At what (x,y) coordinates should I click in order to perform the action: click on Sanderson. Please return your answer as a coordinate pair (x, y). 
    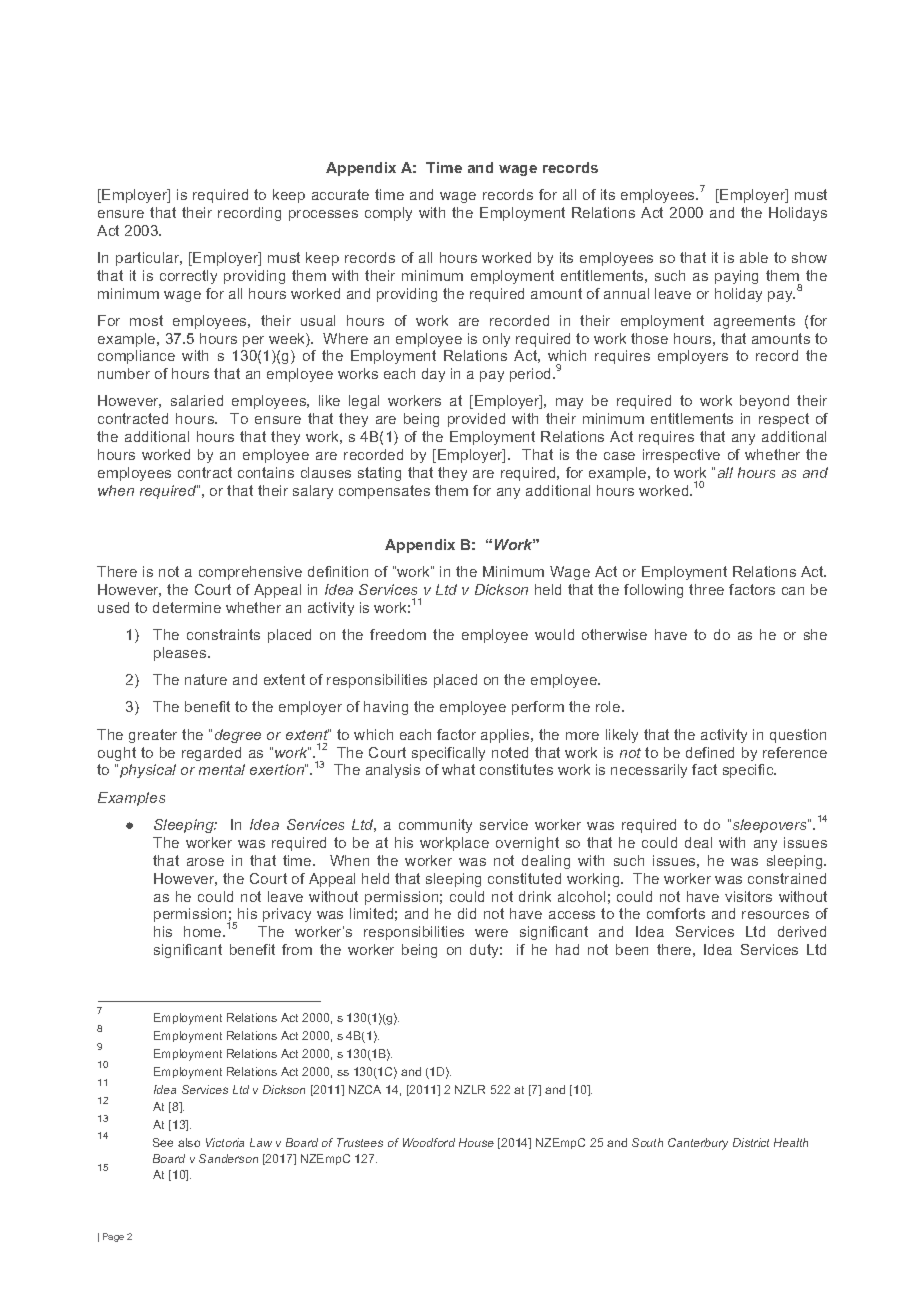
    Looking at the image, I should click on (228, 1158).
